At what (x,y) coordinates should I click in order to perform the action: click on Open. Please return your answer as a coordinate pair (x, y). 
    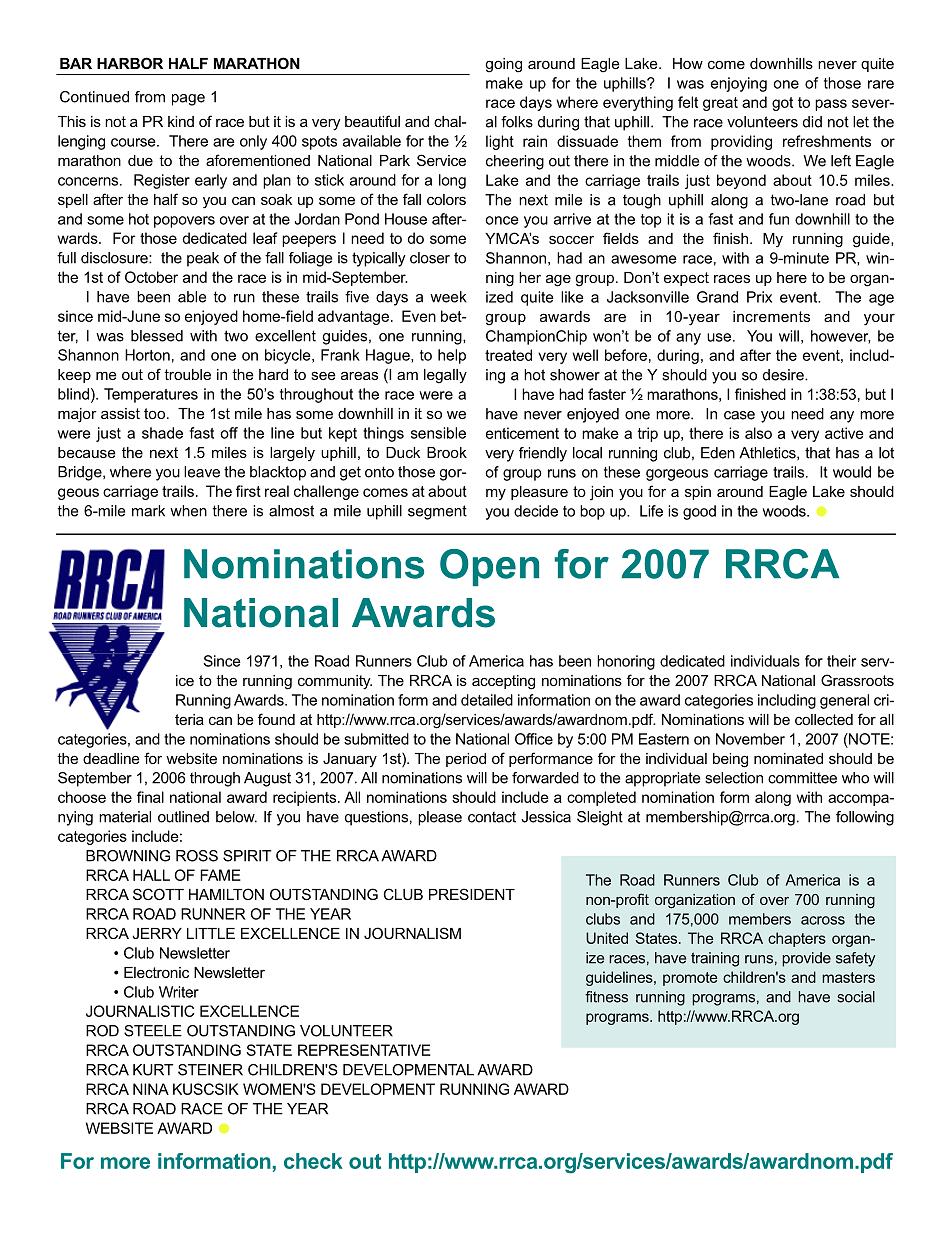
    Looking at the image, I should click on (489, 567).
